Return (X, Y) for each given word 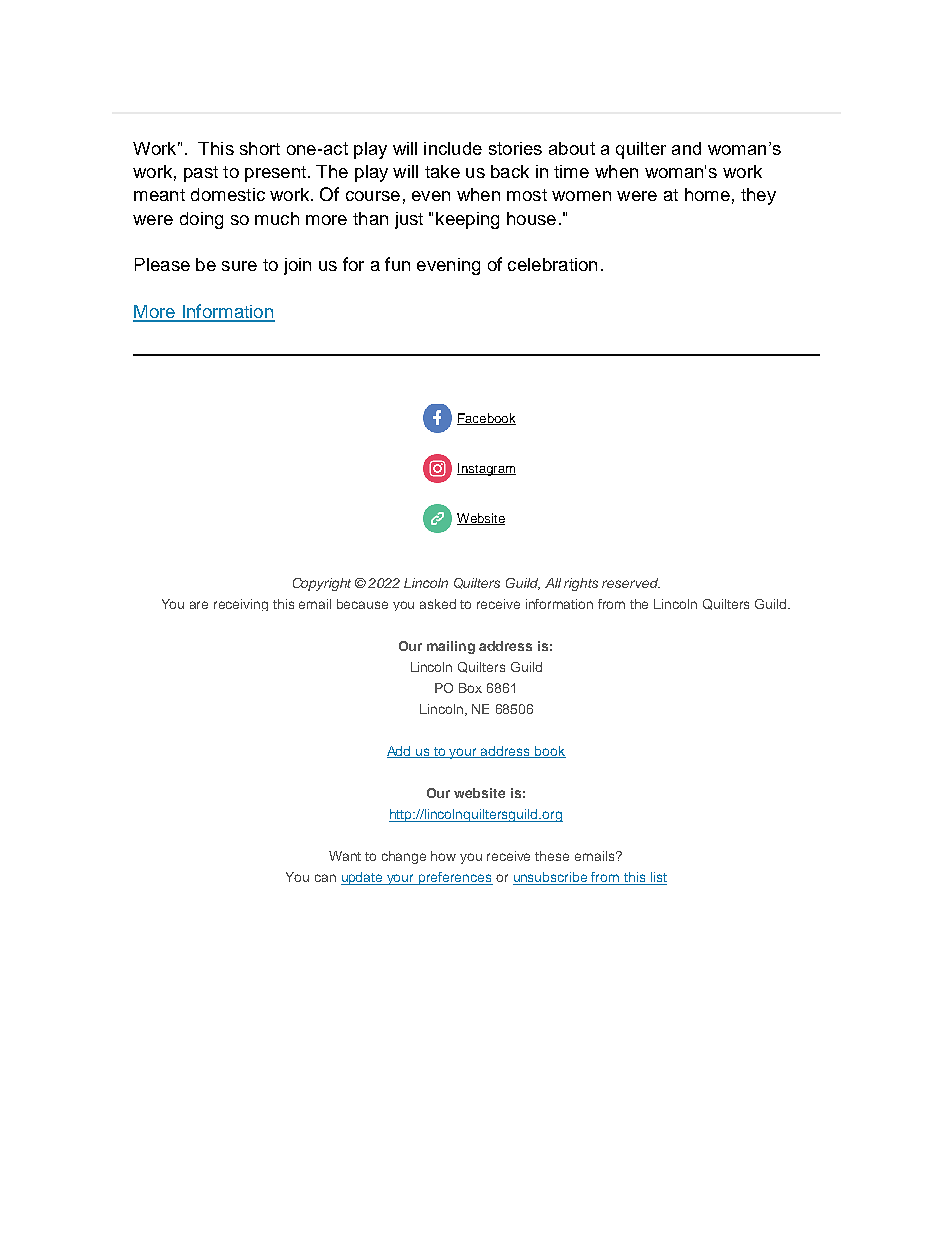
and (686, 148)
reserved (631, 583)
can (325, 878)
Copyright (322, 584)
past (201, 174)
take (442, 171)
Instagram (486, 469)
